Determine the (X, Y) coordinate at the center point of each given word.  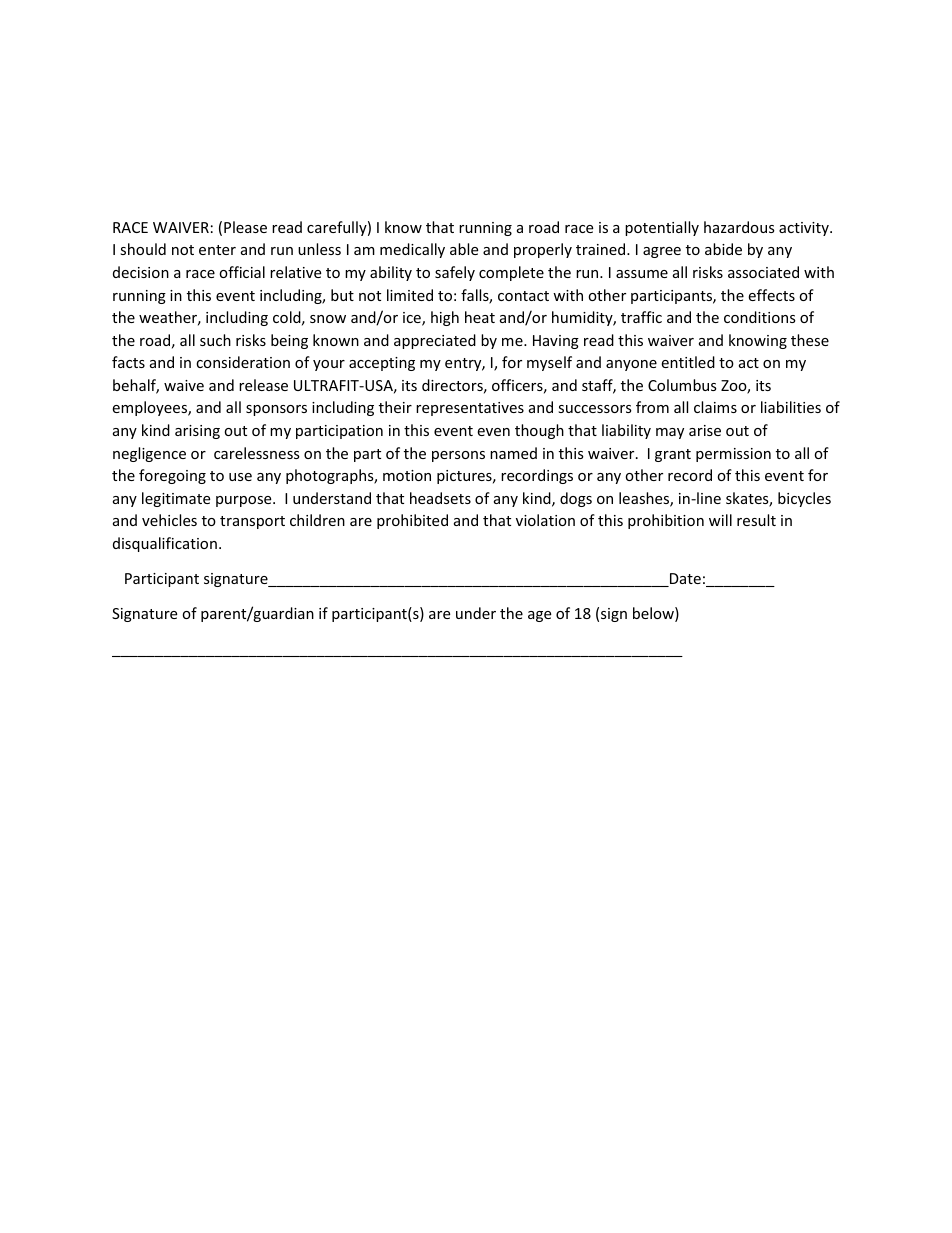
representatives (470, 409)
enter (217, 250)
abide (723, 249)
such (215, 340)
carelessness (257, 453)
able (464, 249)
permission (733, 455)
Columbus (682, 385)
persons (458, 456)
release (263, 385)
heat (480, 317)
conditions (760, 317)
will (720, 520)
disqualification (165, 544)
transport (252, 522)
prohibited (412, 521)
